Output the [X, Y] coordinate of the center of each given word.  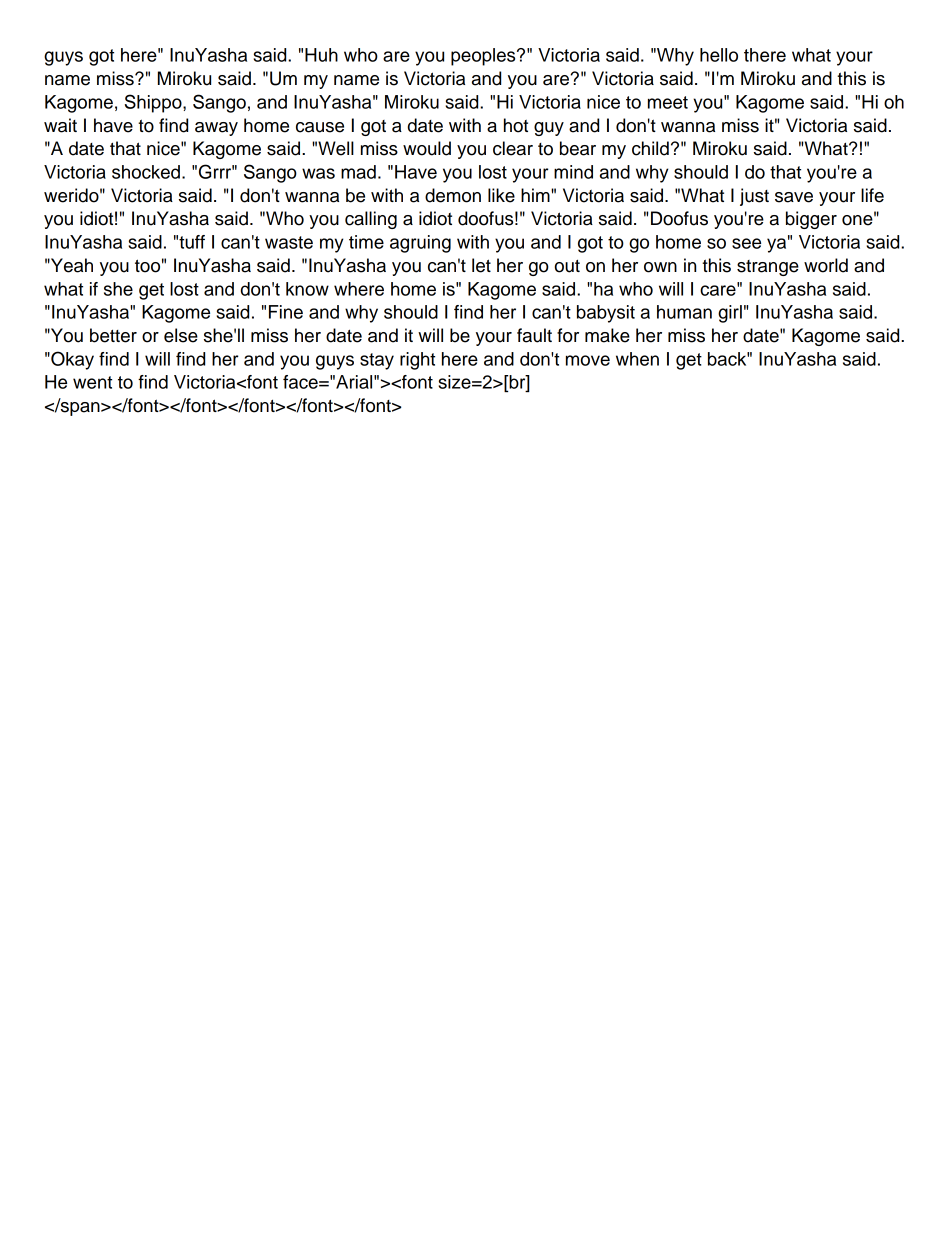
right [417, 361]
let [481, 265]
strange [768, 268]
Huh [321, 55]
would [427, 148]
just [754, 197]
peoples [484, 57]
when [637, 359]
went [92, 382]
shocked [146, 172]
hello [719, 55]
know [307, 289]
